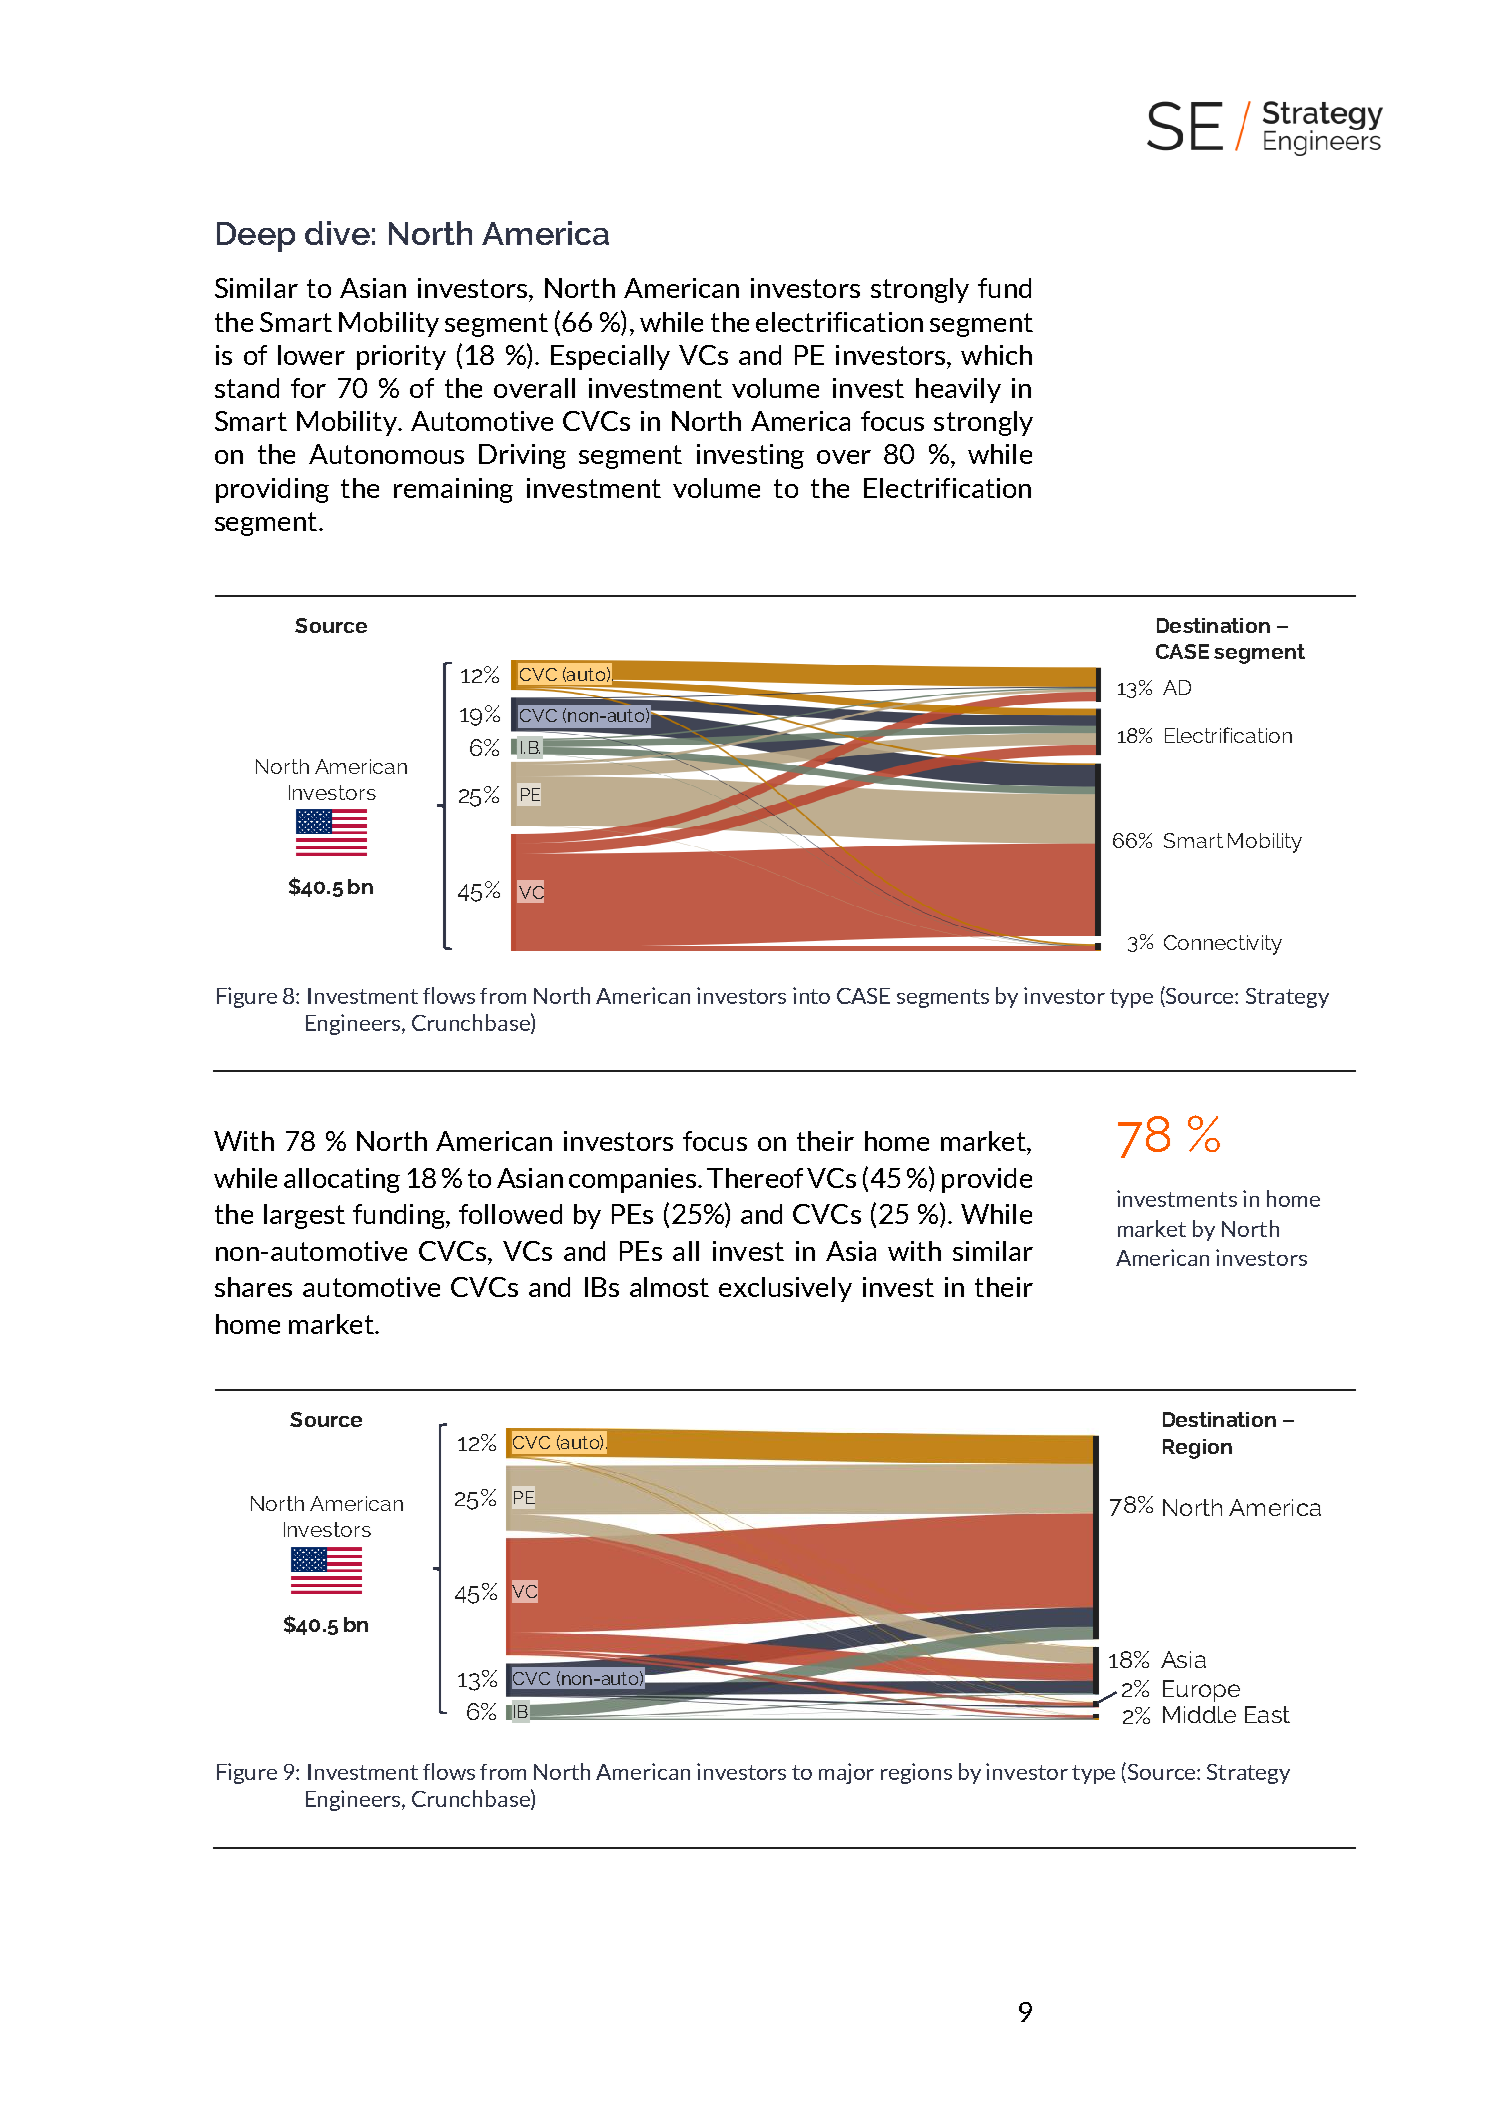 Image resolution: width=1496 pixels, height=2117 pixels. I want to click on Connectivity, so click(1223, 945).
